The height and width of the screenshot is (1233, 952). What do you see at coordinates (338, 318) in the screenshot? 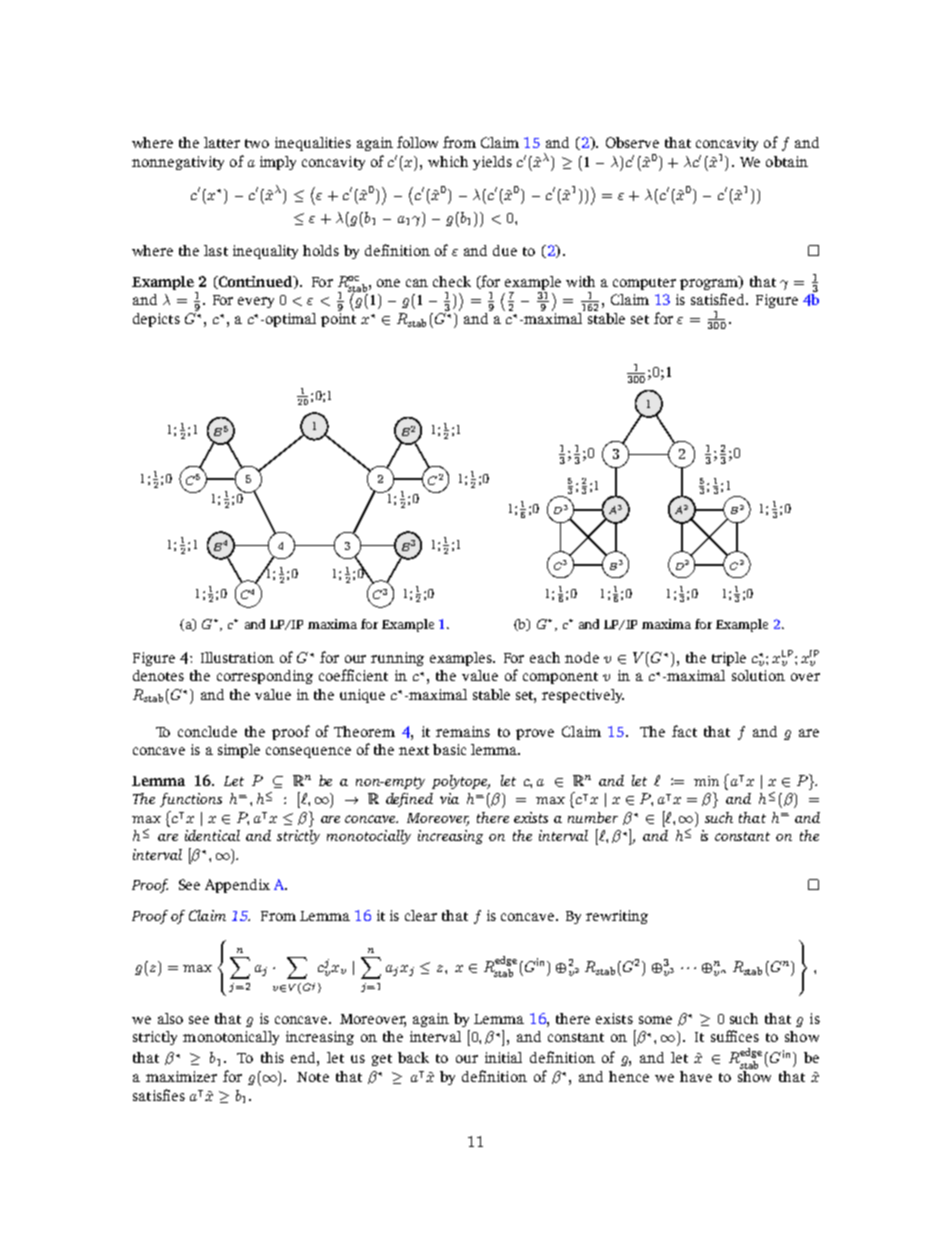
I see `point` at bounding box center [338, 318].
